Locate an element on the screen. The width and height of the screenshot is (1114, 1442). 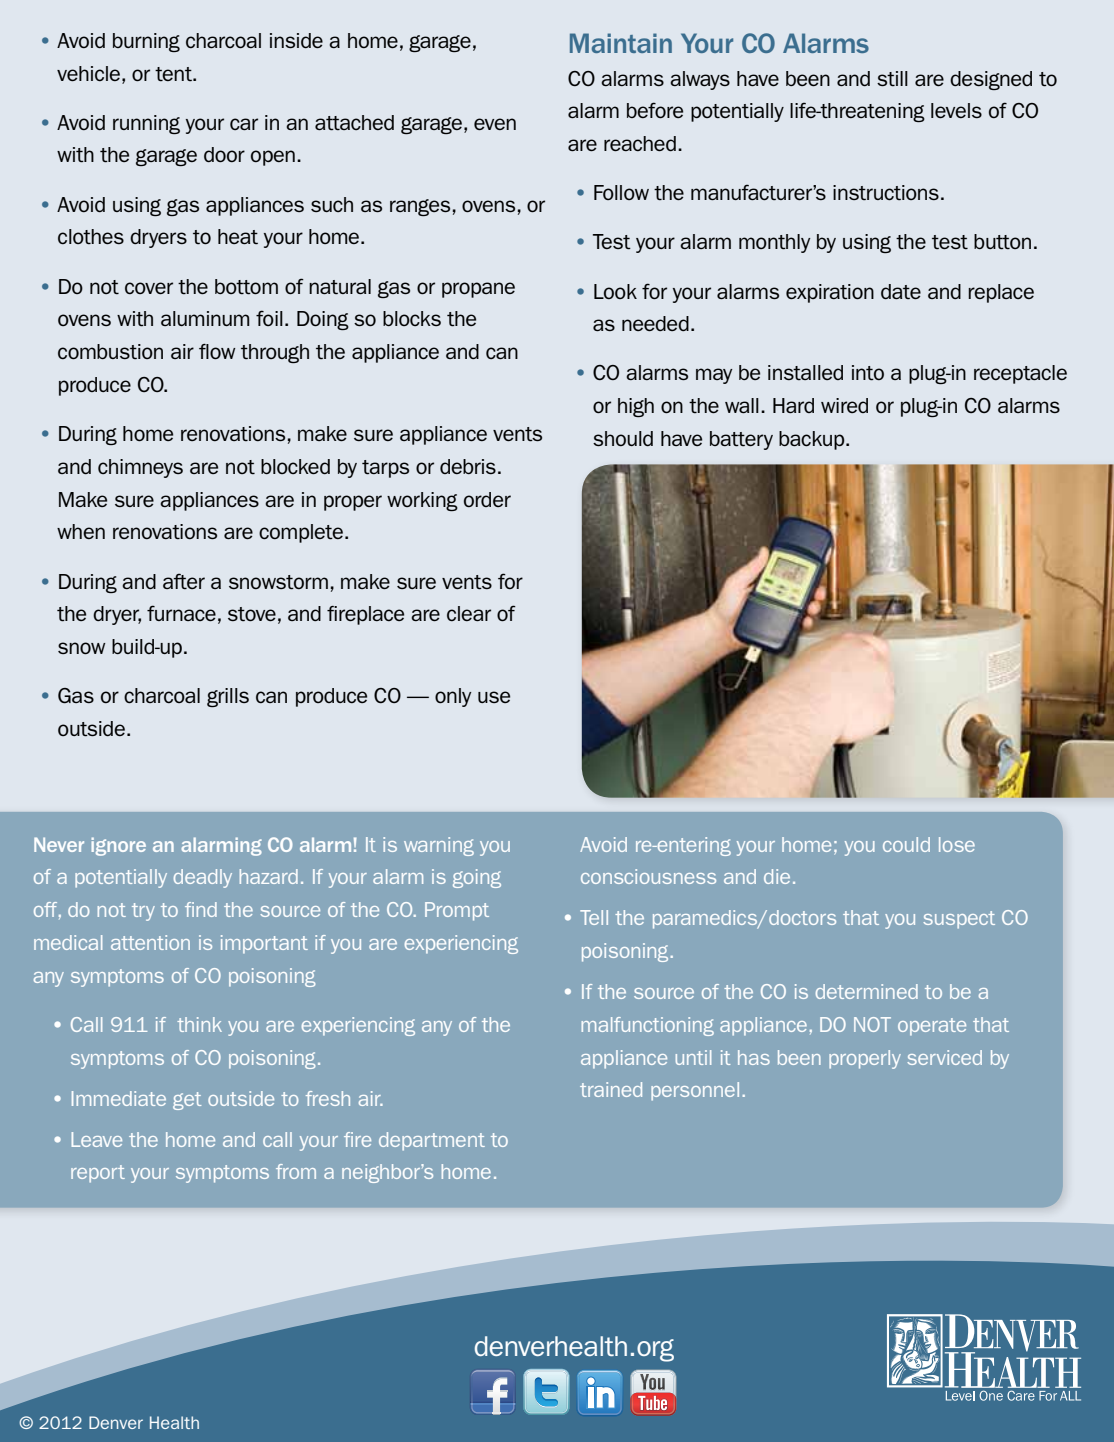
Leave is located at coordinates (97, 1139).
